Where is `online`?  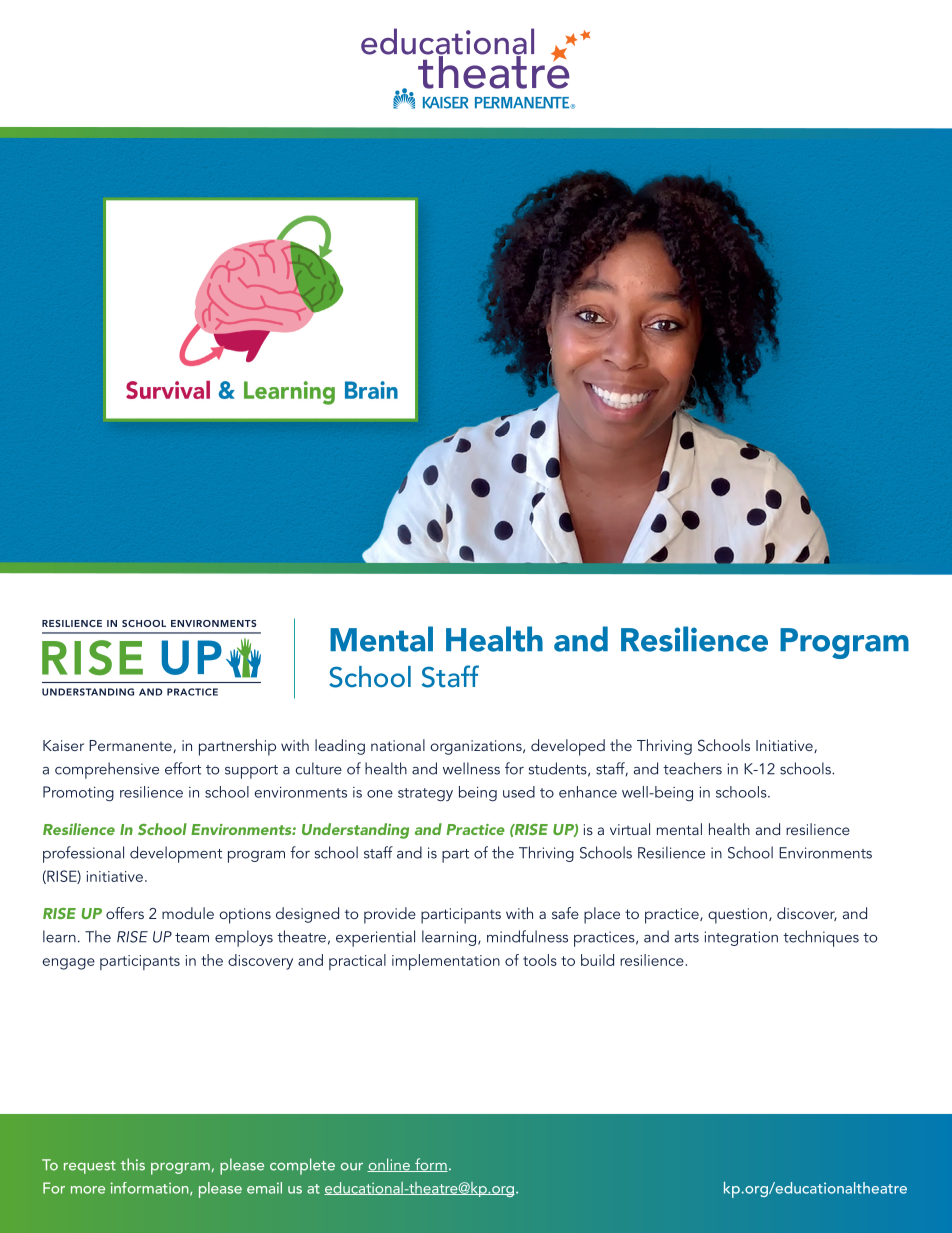
online is located at coordinates (389, 1165).
